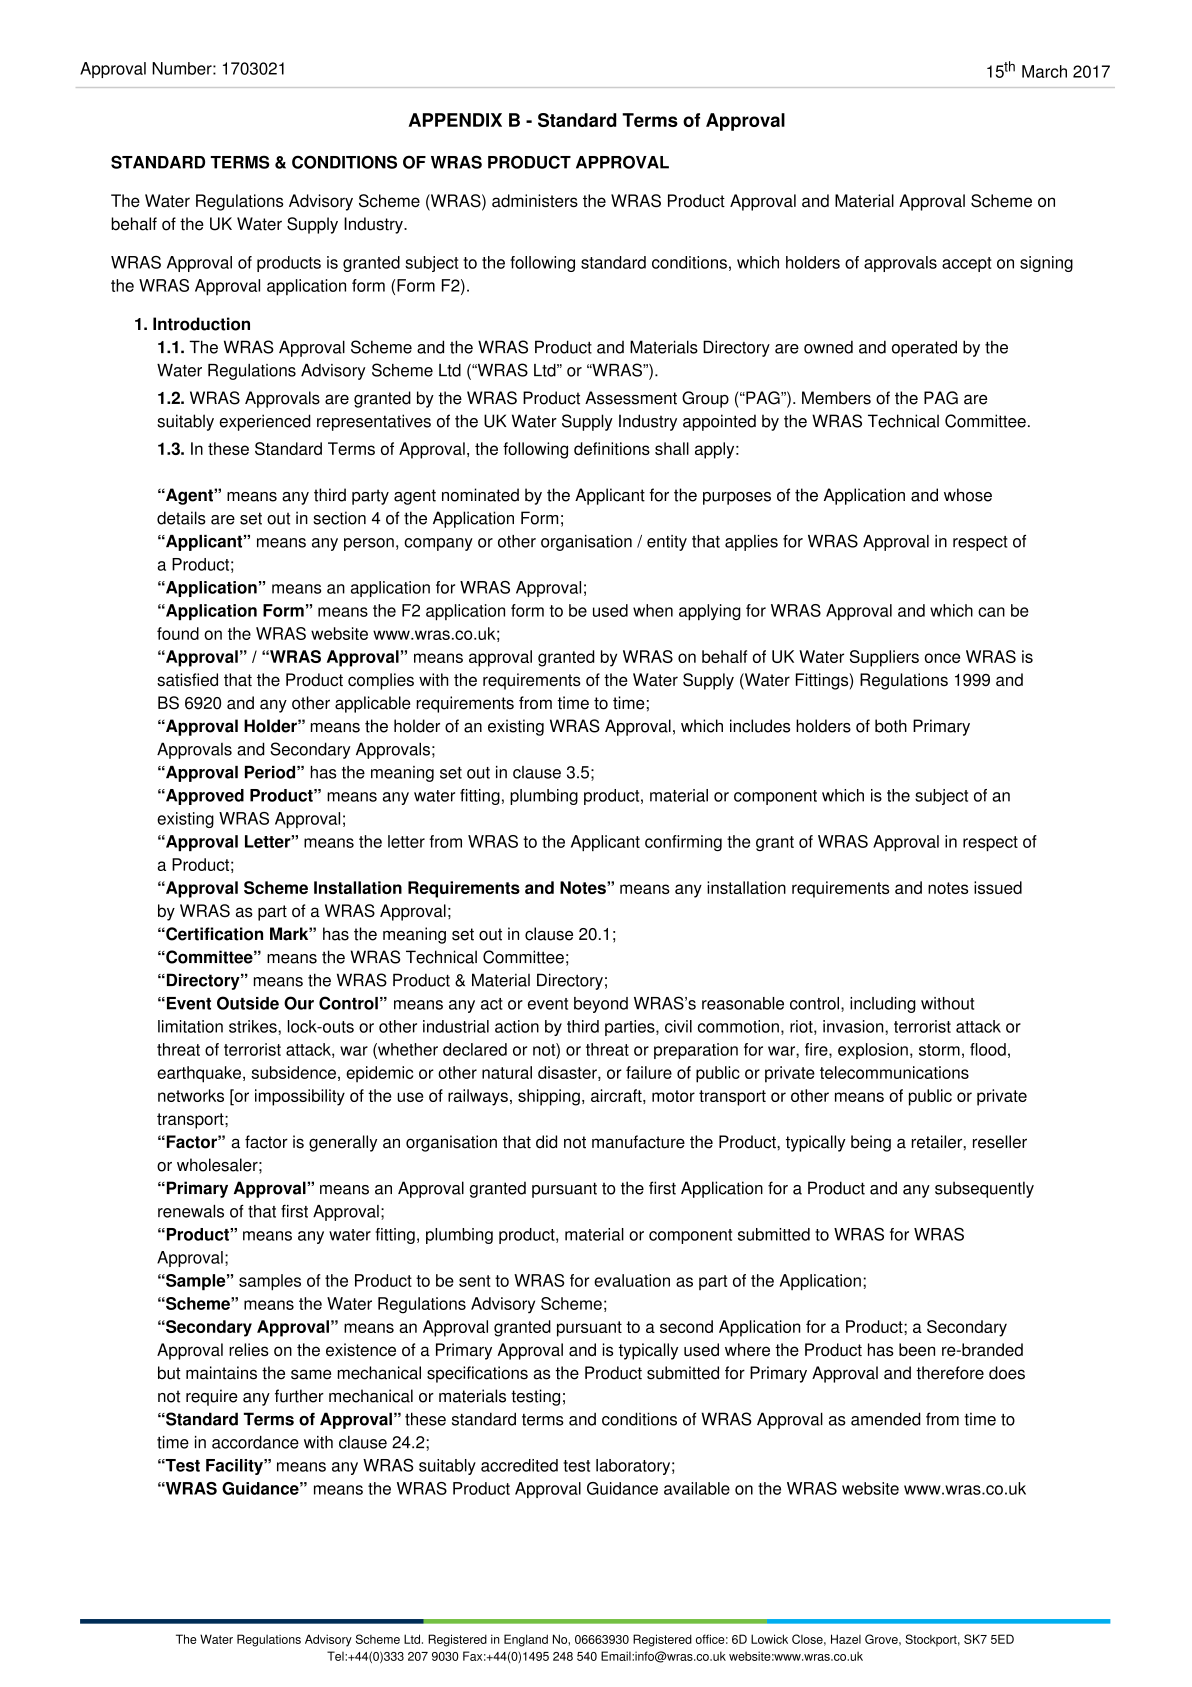 The height and width of the document is (1687, 1192). I want to click on Hazel, so click(846, 1639).
